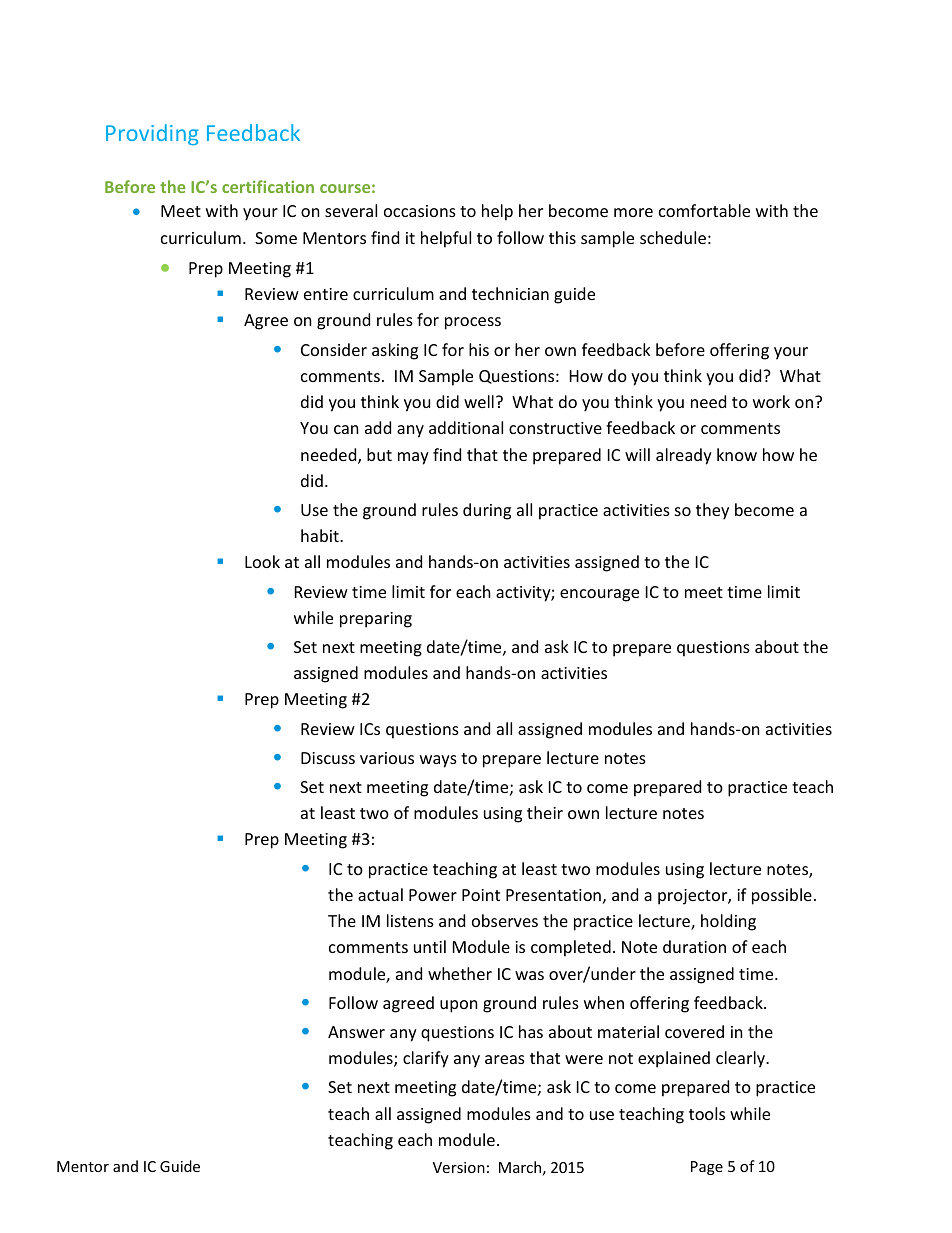  What do you see at coordinates (328, 758) in the image?
I see `Discuss` at bounding box center [328, 758].
